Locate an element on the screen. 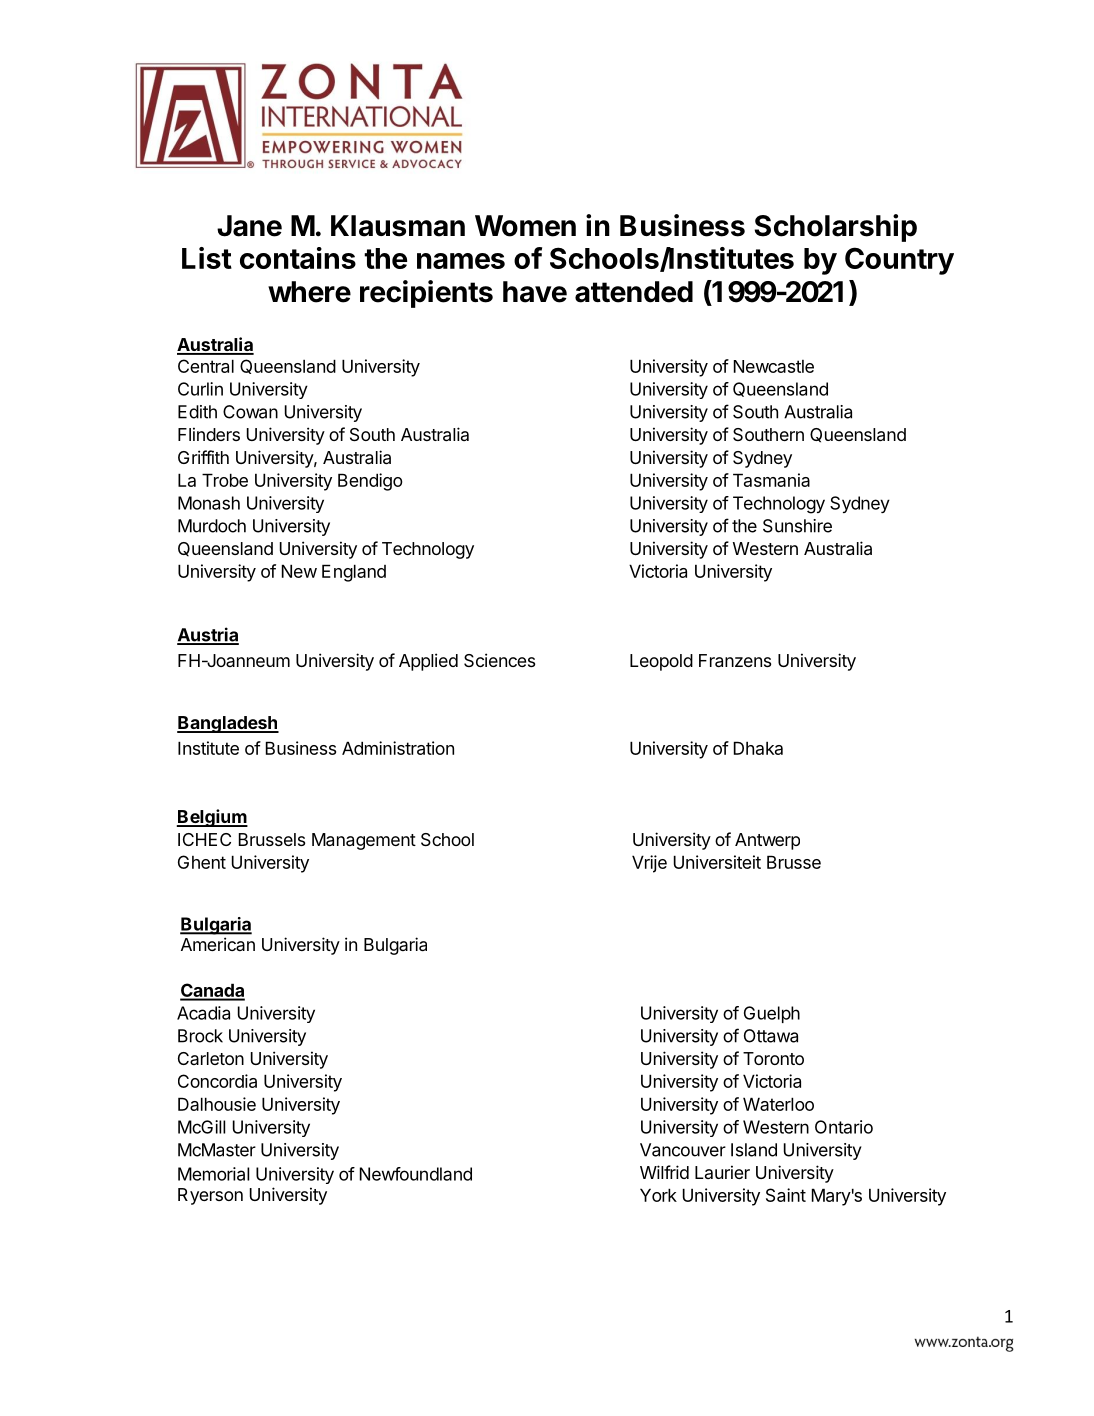 This screenshot has width=1094, height=1416. Sciences is located at coordinates (499, 660).
